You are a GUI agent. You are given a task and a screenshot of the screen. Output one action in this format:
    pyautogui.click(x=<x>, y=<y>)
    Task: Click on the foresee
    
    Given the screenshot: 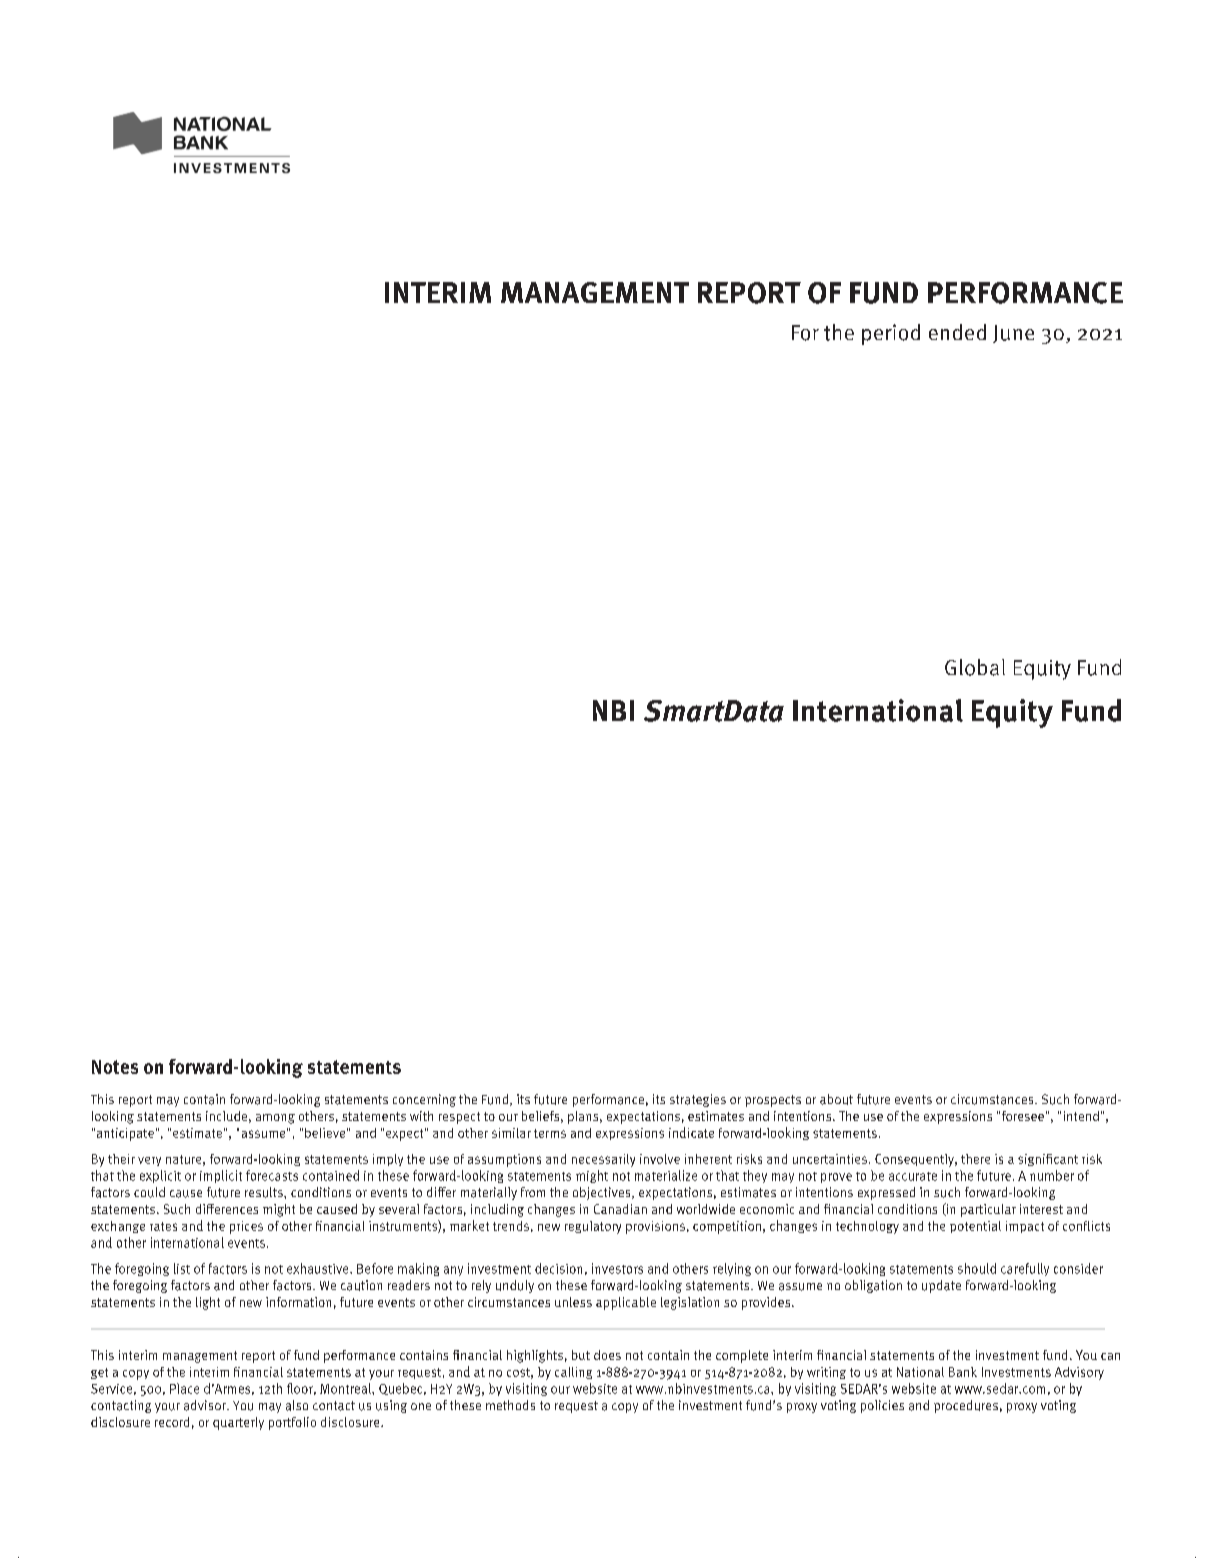 What is the action you would take?
    pyautogui.click(x=1023, y=1116)
